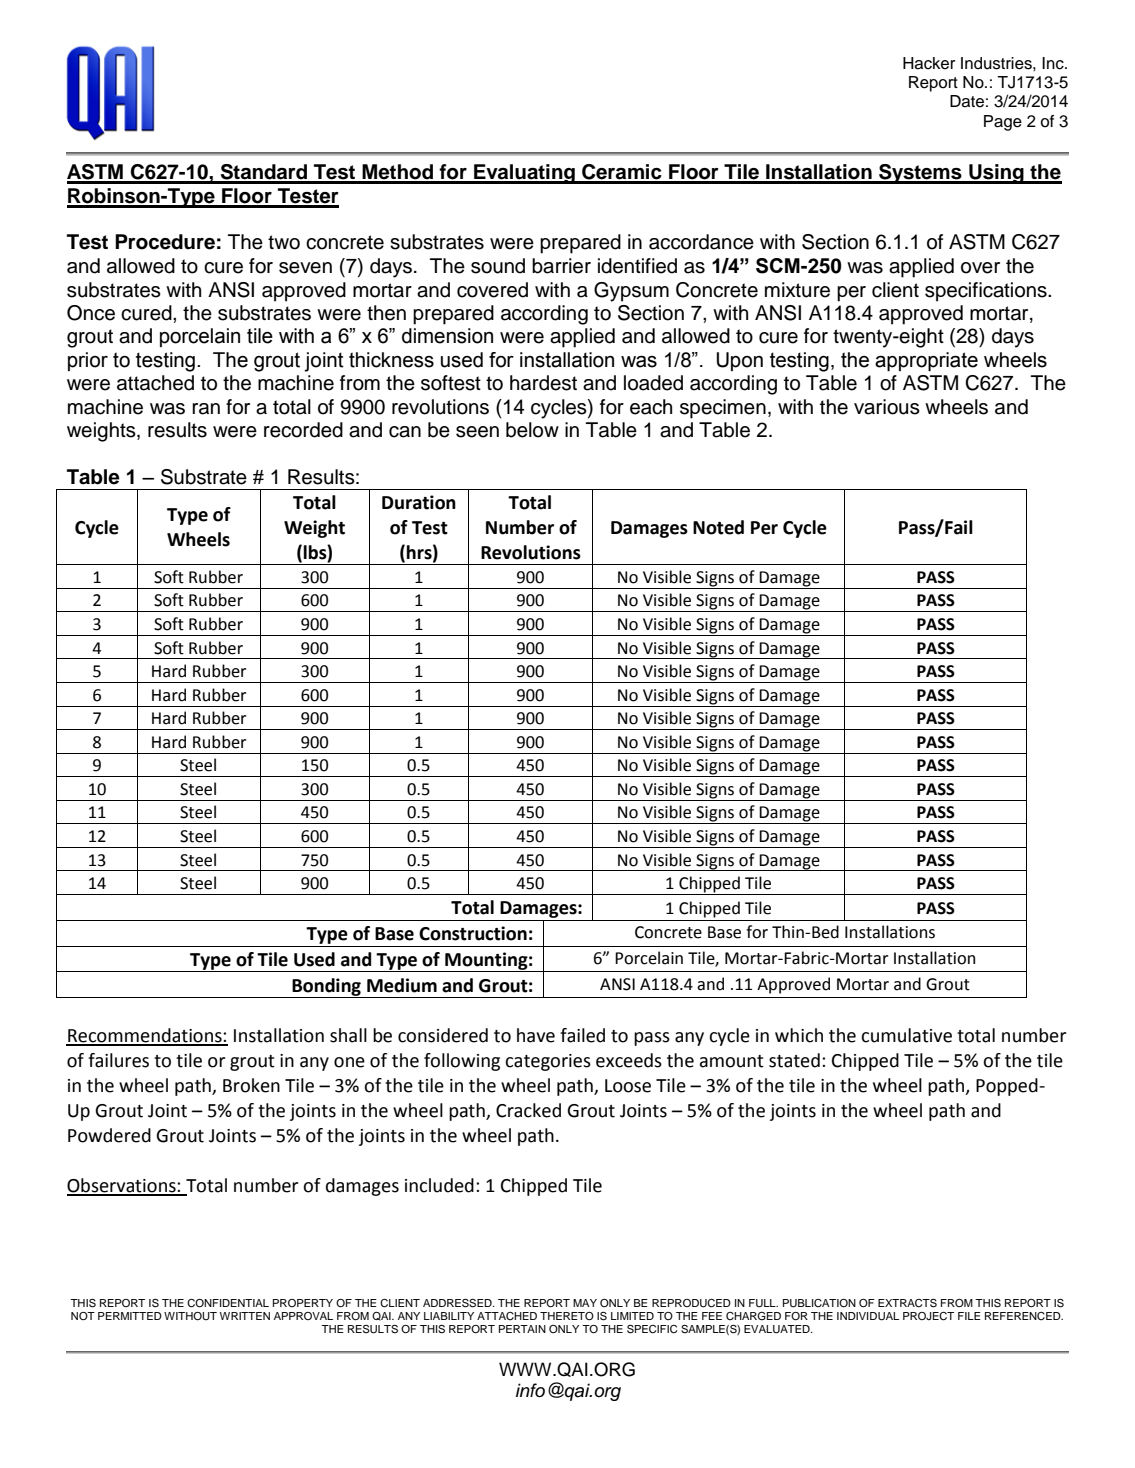  What do you see at coordinates (228, 1303) in the image?
I see `CONFIDENTIAL` at bounding box center [228, 1303].
